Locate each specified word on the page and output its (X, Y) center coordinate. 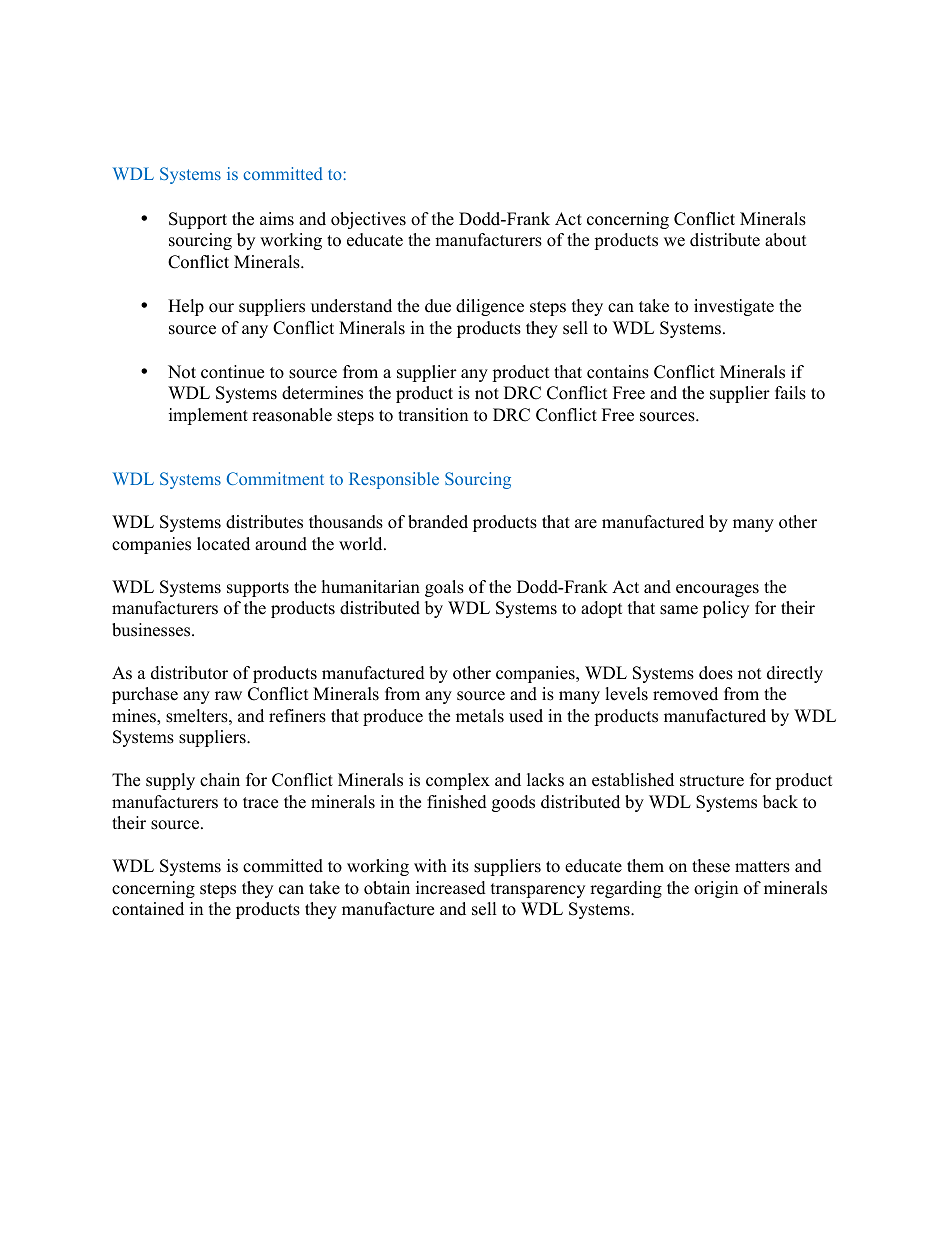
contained (148, 909)
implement (208, 416)
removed (685, 694)
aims (277, 219)
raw (228, 695)
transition (433, 415)
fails (790, 393)
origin (716, 889)
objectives (368, 220)
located (223, 544)
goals (444, 588)
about (786, 240)
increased (451, 888)
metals (480, 716)
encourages (717, 590)
